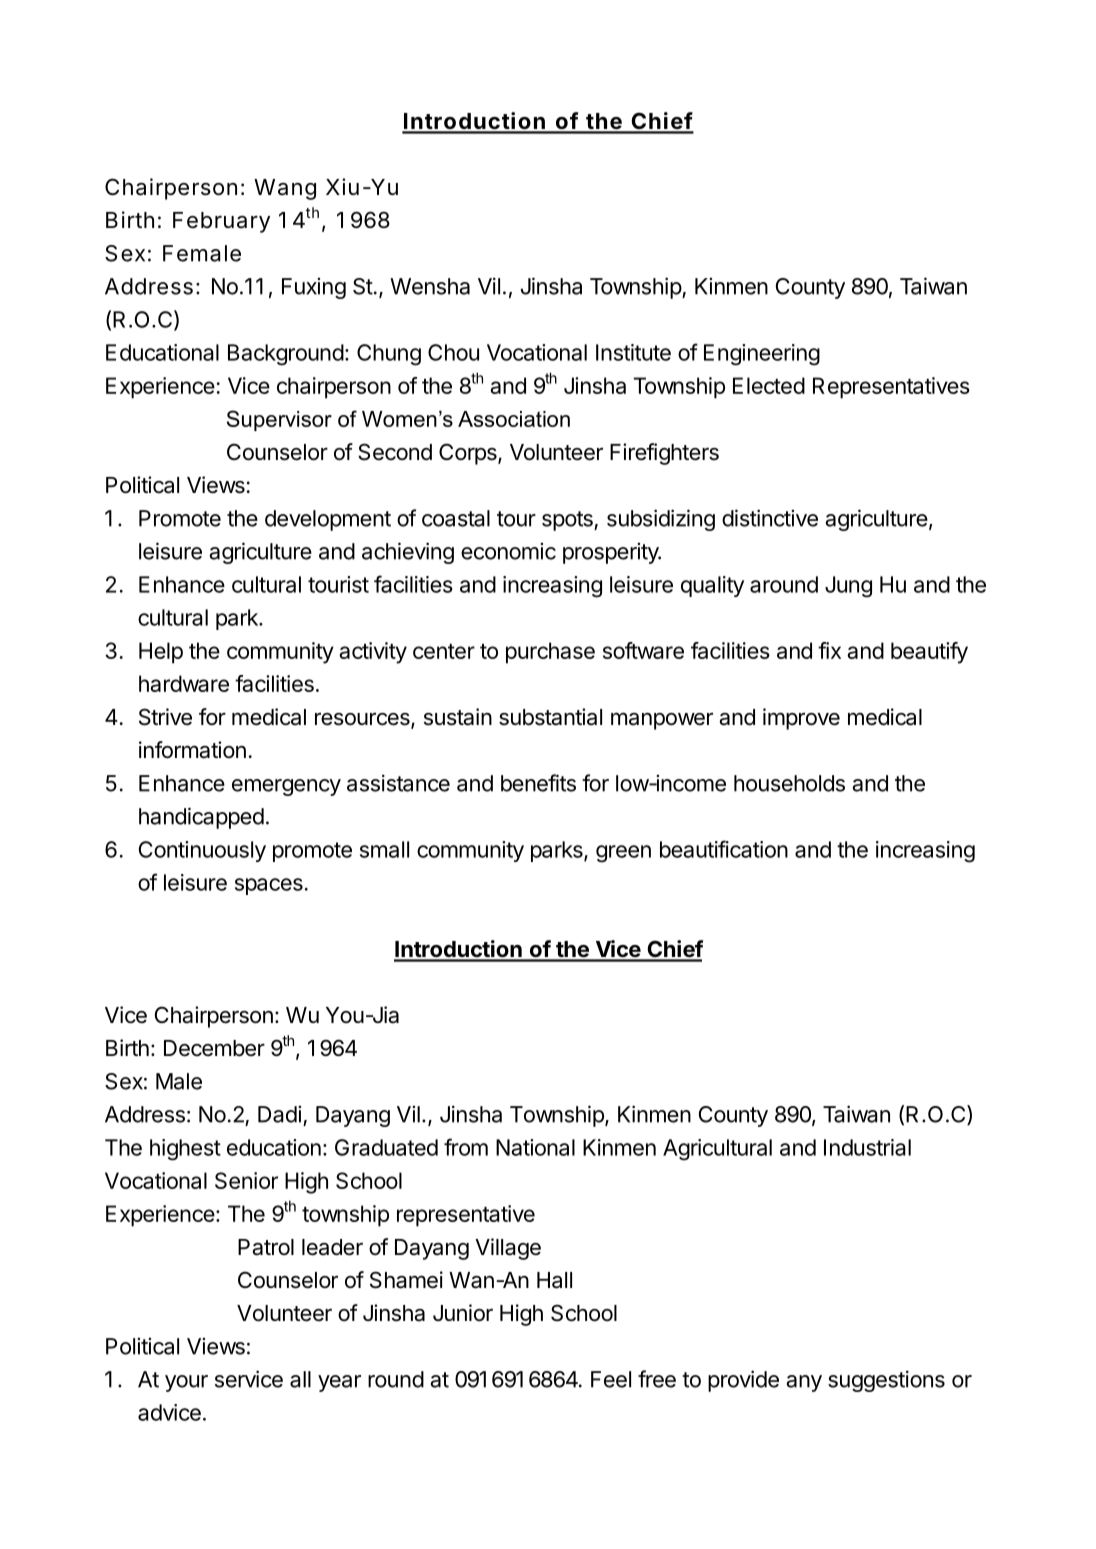 This screenshot has width=1096, height=1549. Describe the element at coordinates (724, 849) in the screenshot. I see `beautification` at that location.
